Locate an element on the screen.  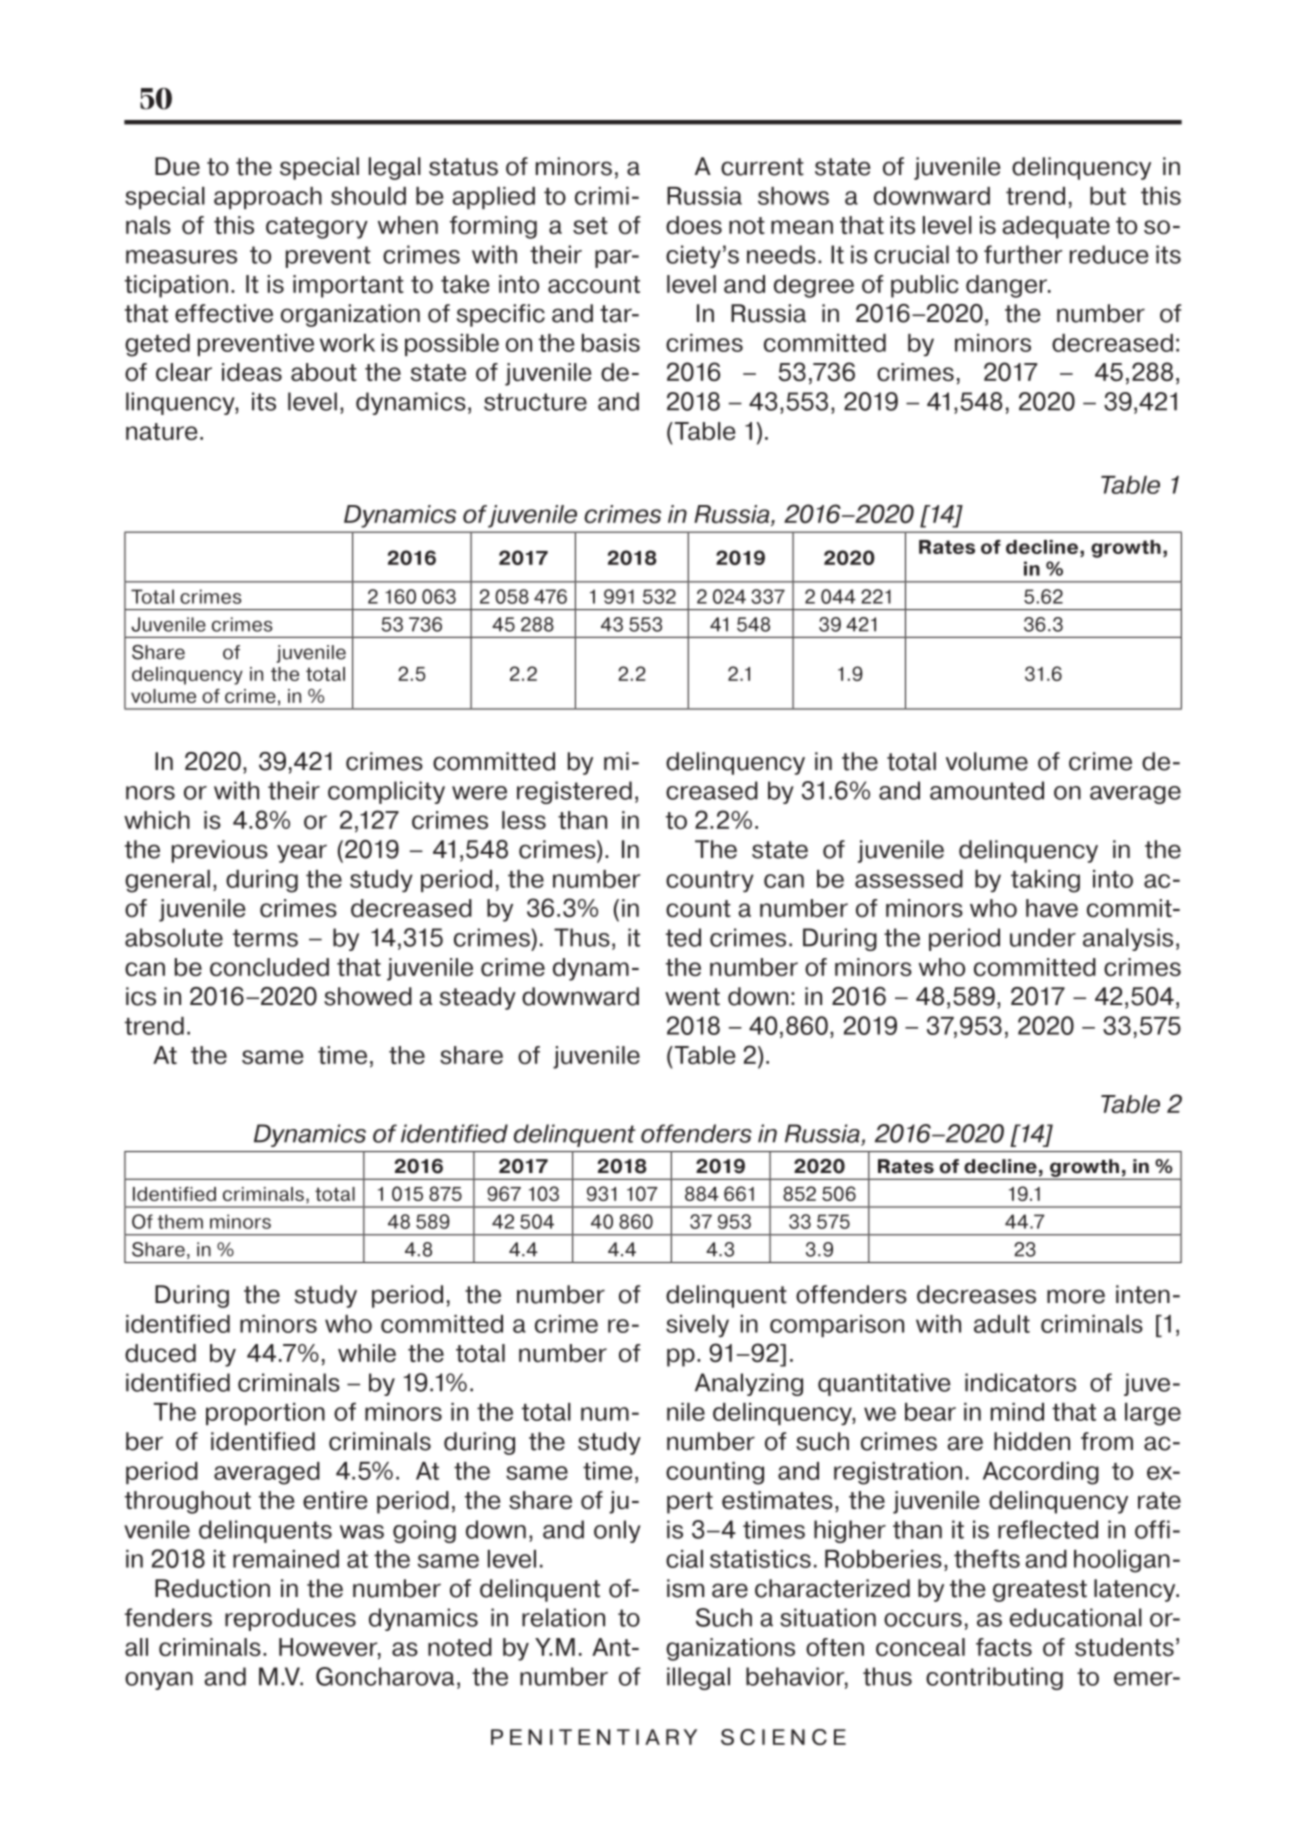
nature is located at coordinates (162, 432).
